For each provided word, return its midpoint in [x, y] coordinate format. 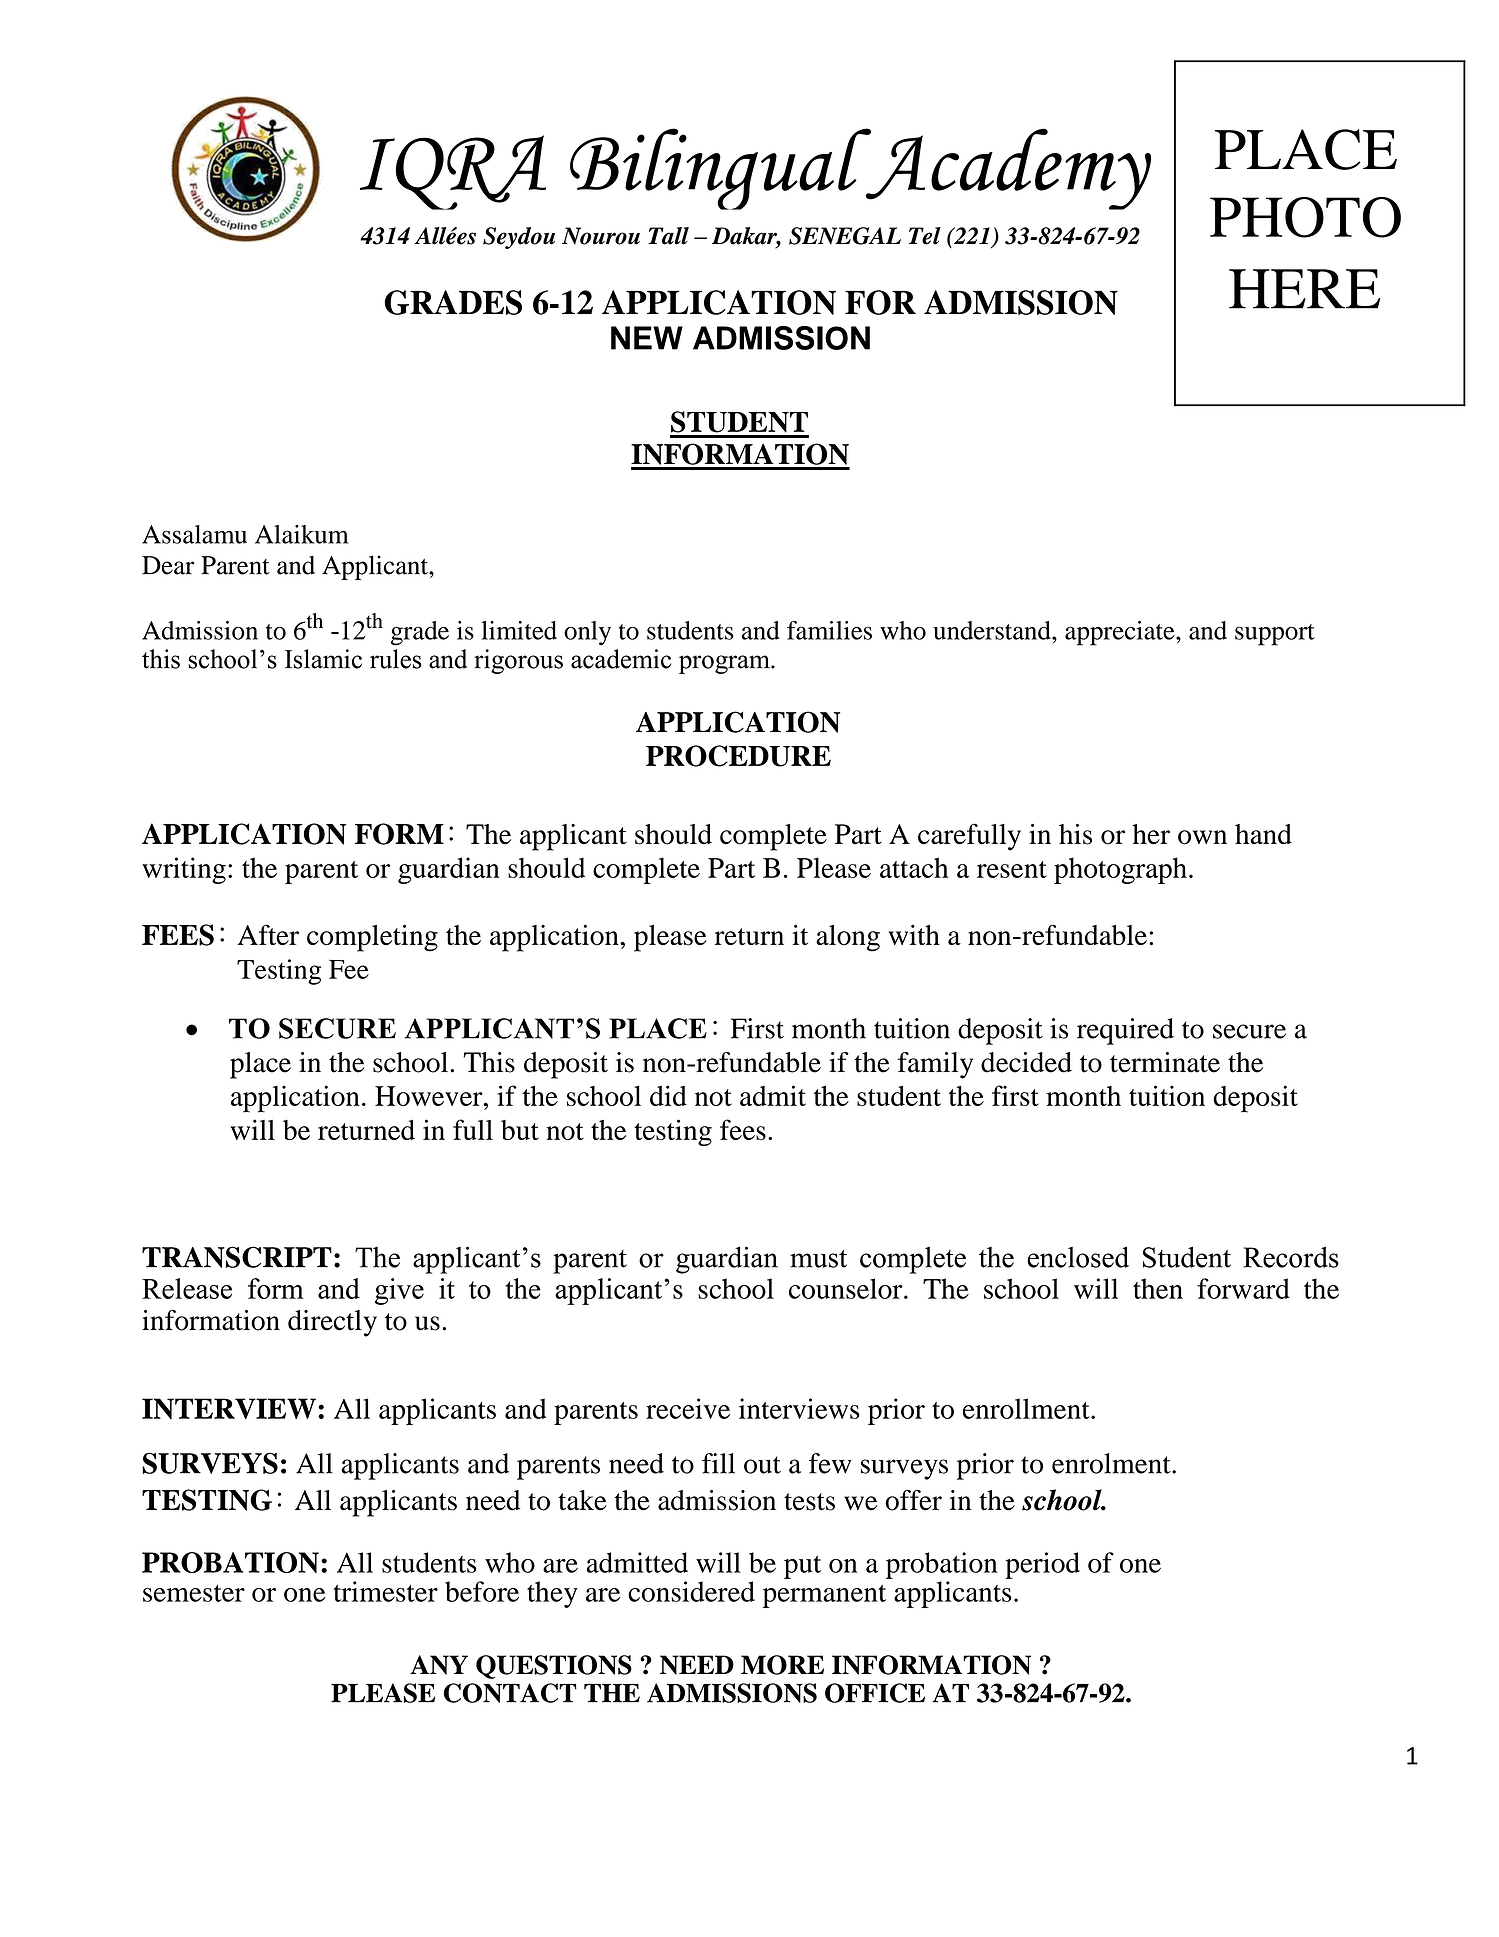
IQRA [453, 172]
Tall [668, 236]
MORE [782, 1665]
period [1042, 1565]
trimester [385, 1591]
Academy [1007, 169]
